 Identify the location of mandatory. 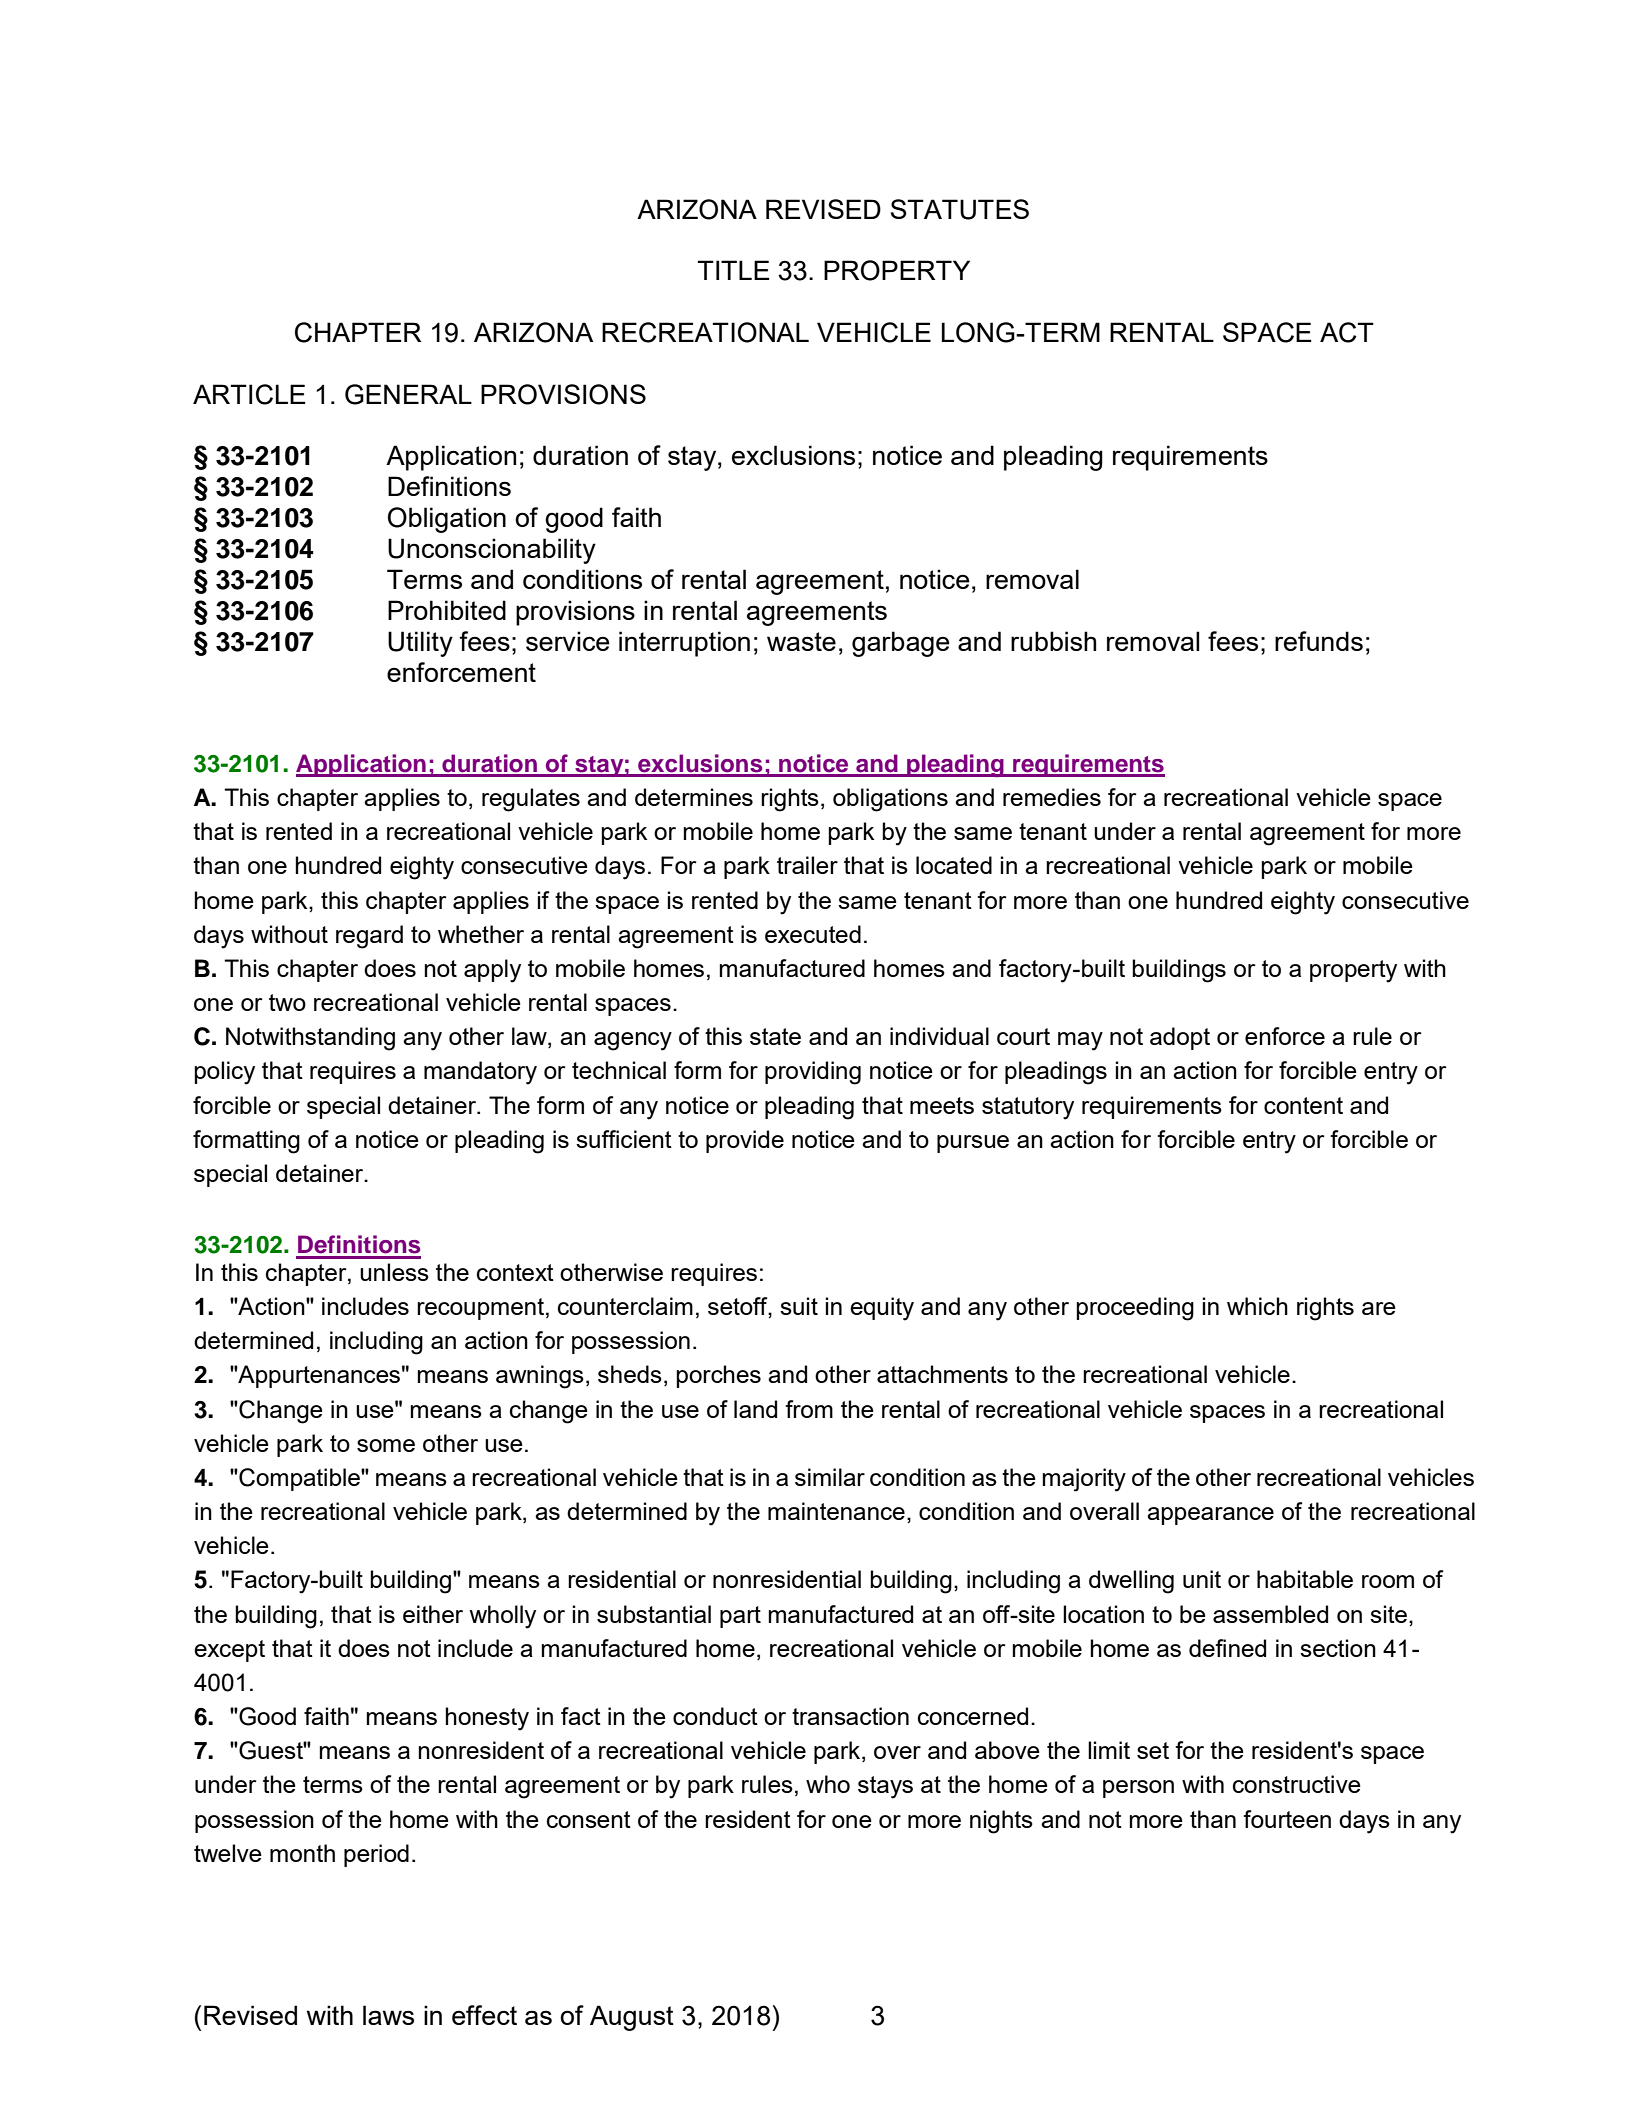
(480, 1073).
